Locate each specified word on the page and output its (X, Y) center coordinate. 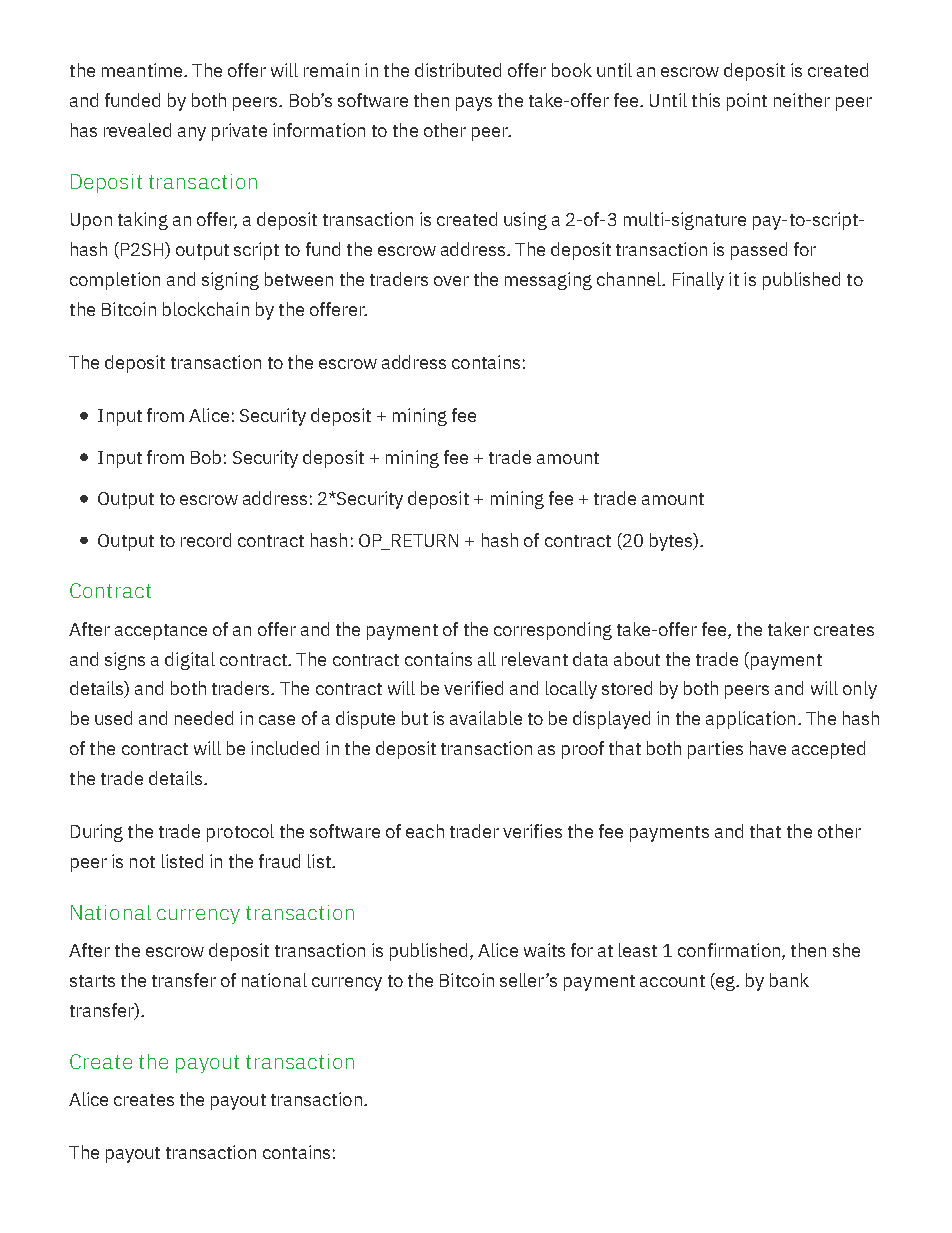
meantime (143, 70)
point (747, 102)
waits (544, 950)
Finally (698, 281)
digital (190, 661)
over (451, 281)
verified (473, 688)
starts (92, 981)
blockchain (206, 309)
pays (474, 104)
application (750, 720)
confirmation (729, 950)
